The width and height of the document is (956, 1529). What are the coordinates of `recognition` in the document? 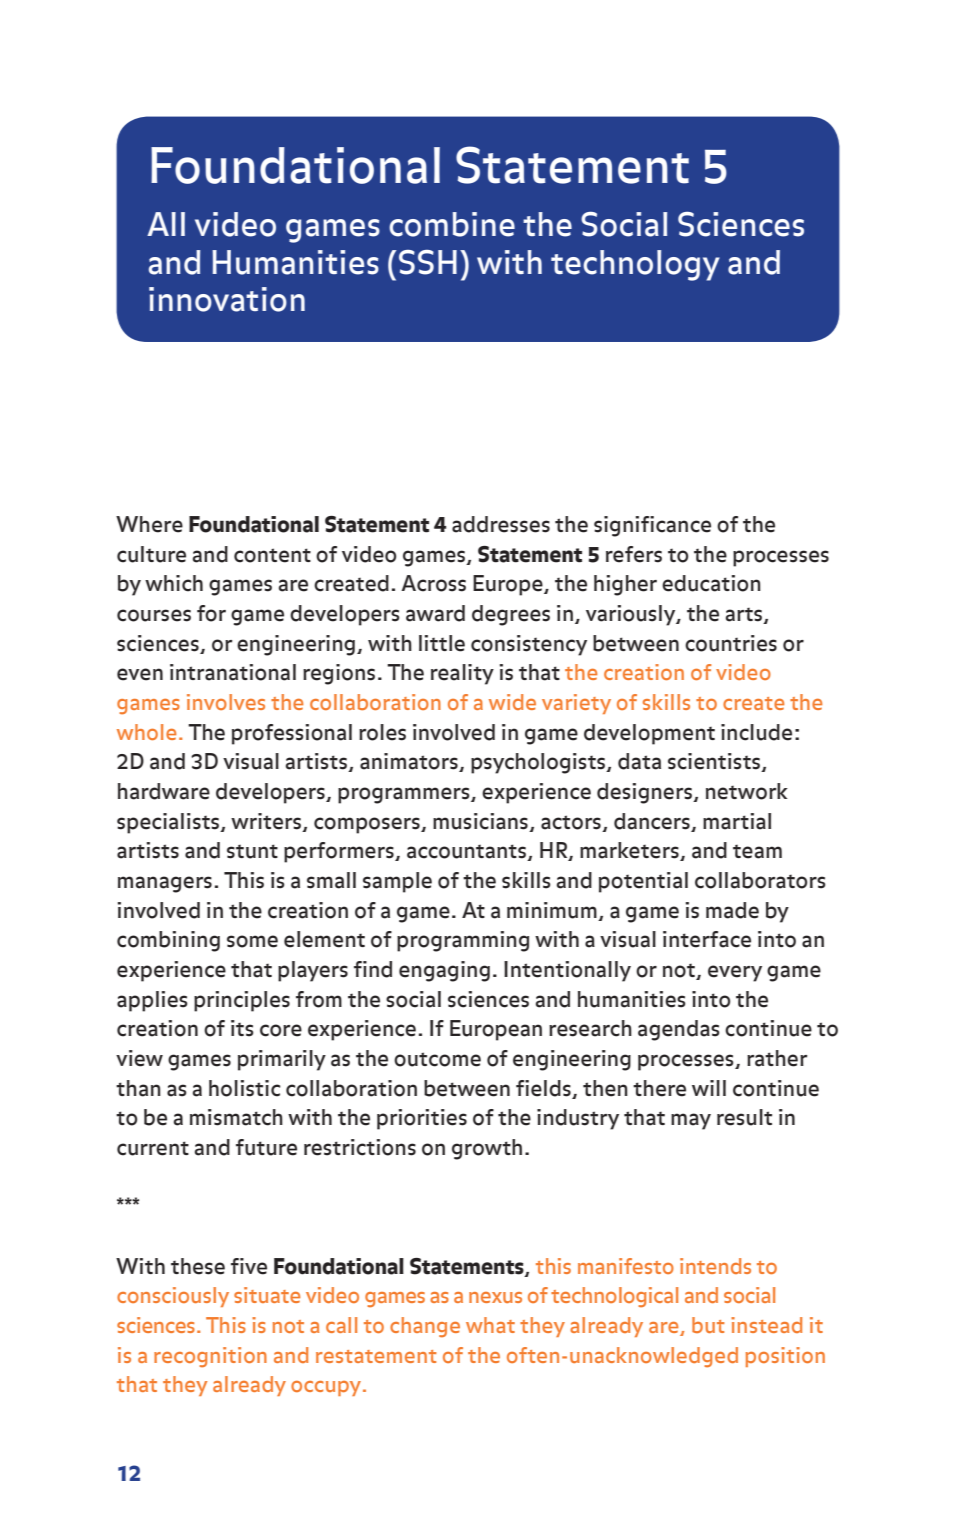 It's located at (210, 1357).
